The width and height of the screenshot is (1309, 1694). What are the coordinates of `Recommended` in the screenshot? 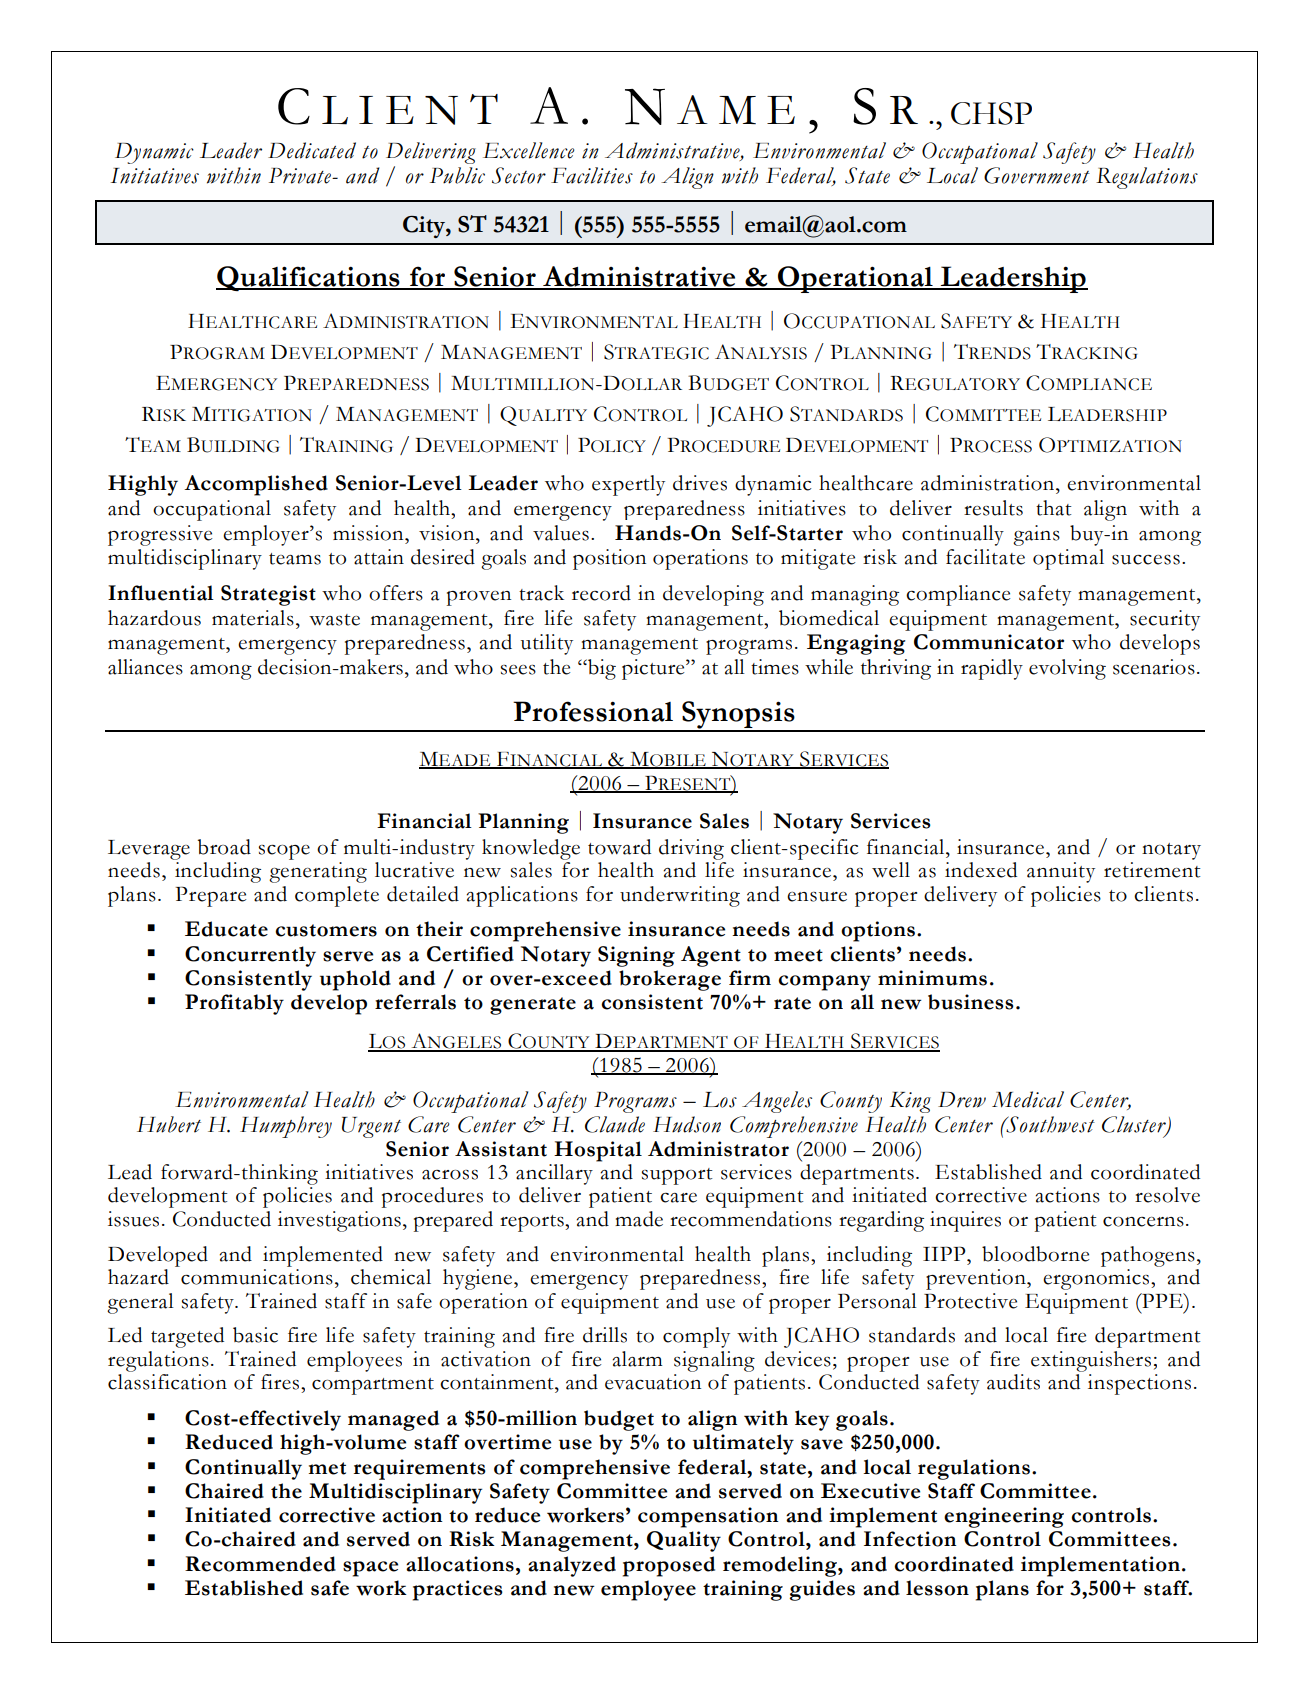 It's located at (260, 1564).
